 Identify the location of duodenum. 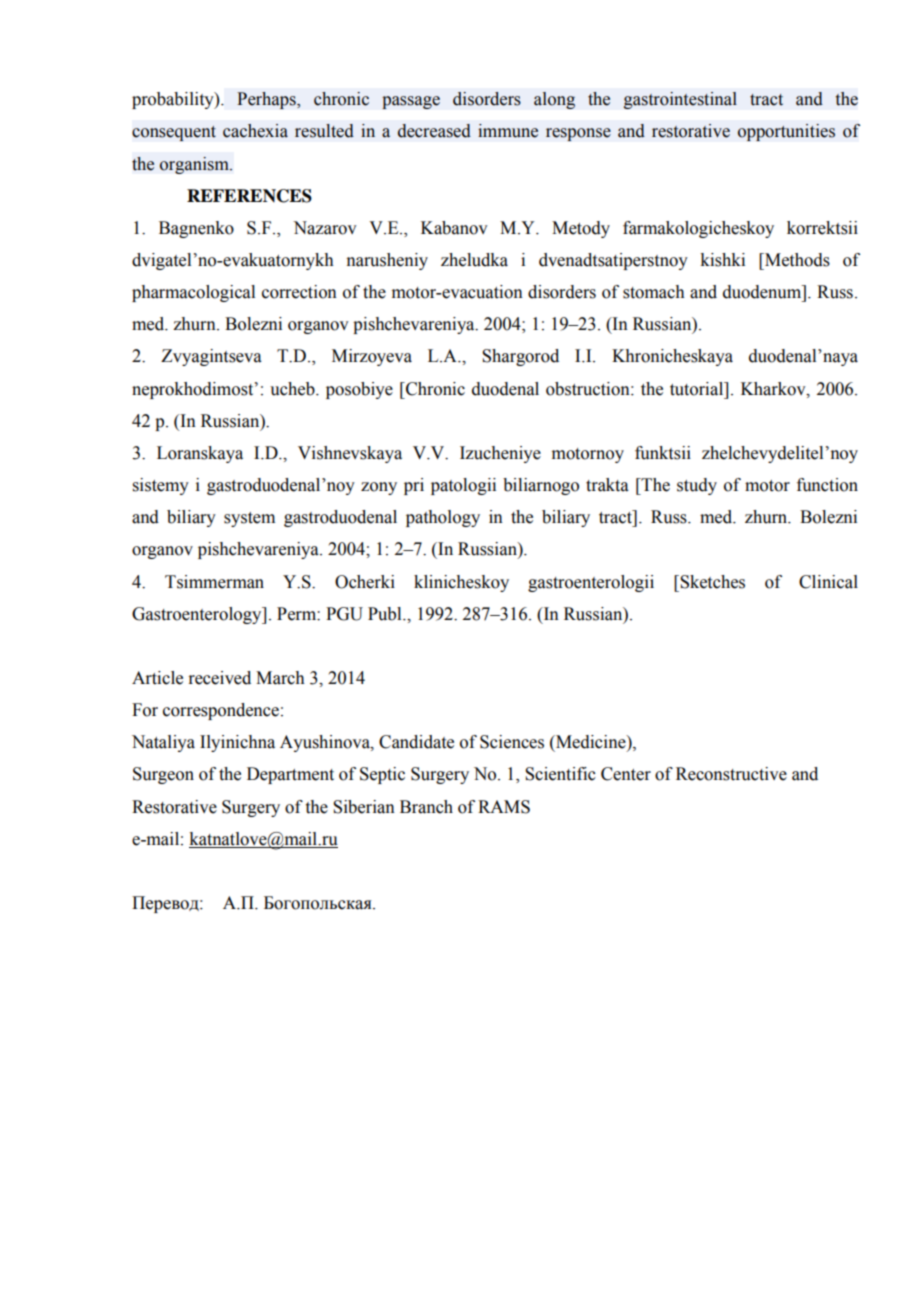
(763, 292).
